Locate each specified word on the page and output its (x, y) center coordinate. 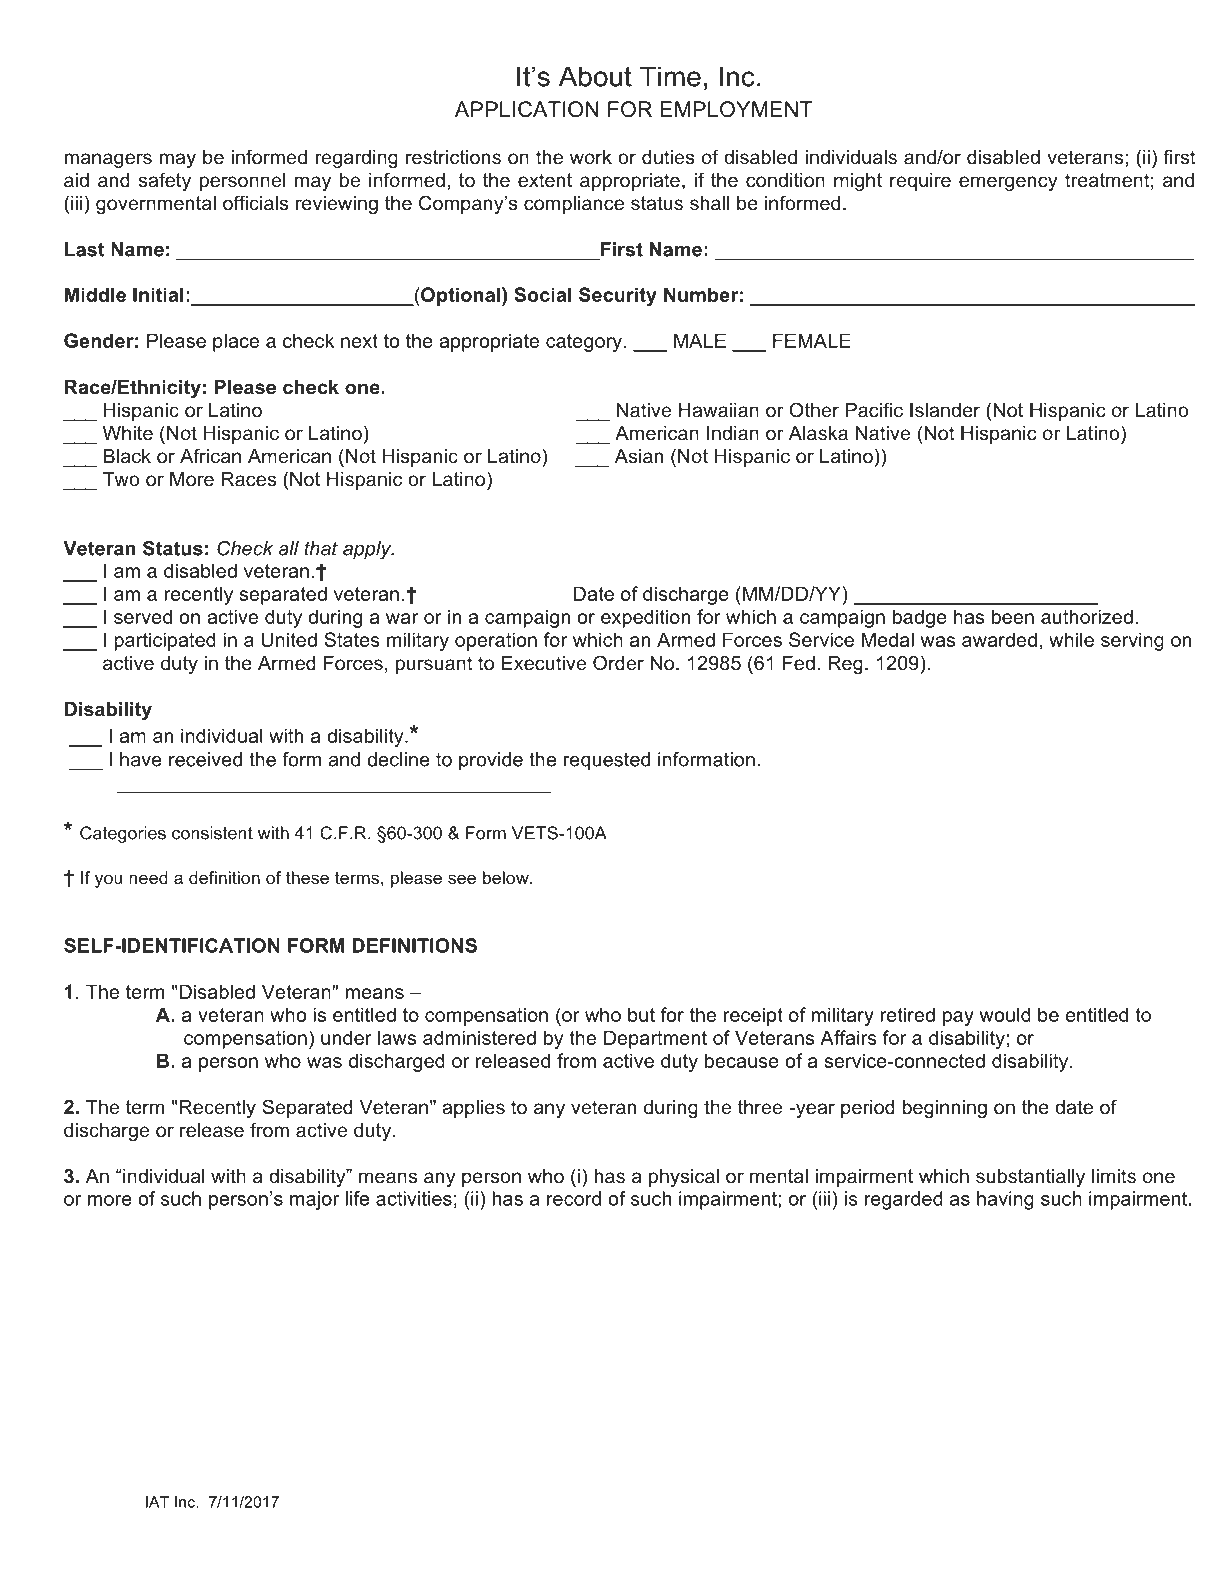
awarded (999, 639)
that (321, 548)
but (641, 1014)
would (1005, 1014)
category (584, 343)
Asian (639, 456)
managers (108, 160)
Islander (945, 410)
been (1013, 616)
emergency (1008, 183)
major (314, 1200)
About (595, 77)
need (148, 877)
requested (607, 761)
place (236, 342)
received (205, 759)
